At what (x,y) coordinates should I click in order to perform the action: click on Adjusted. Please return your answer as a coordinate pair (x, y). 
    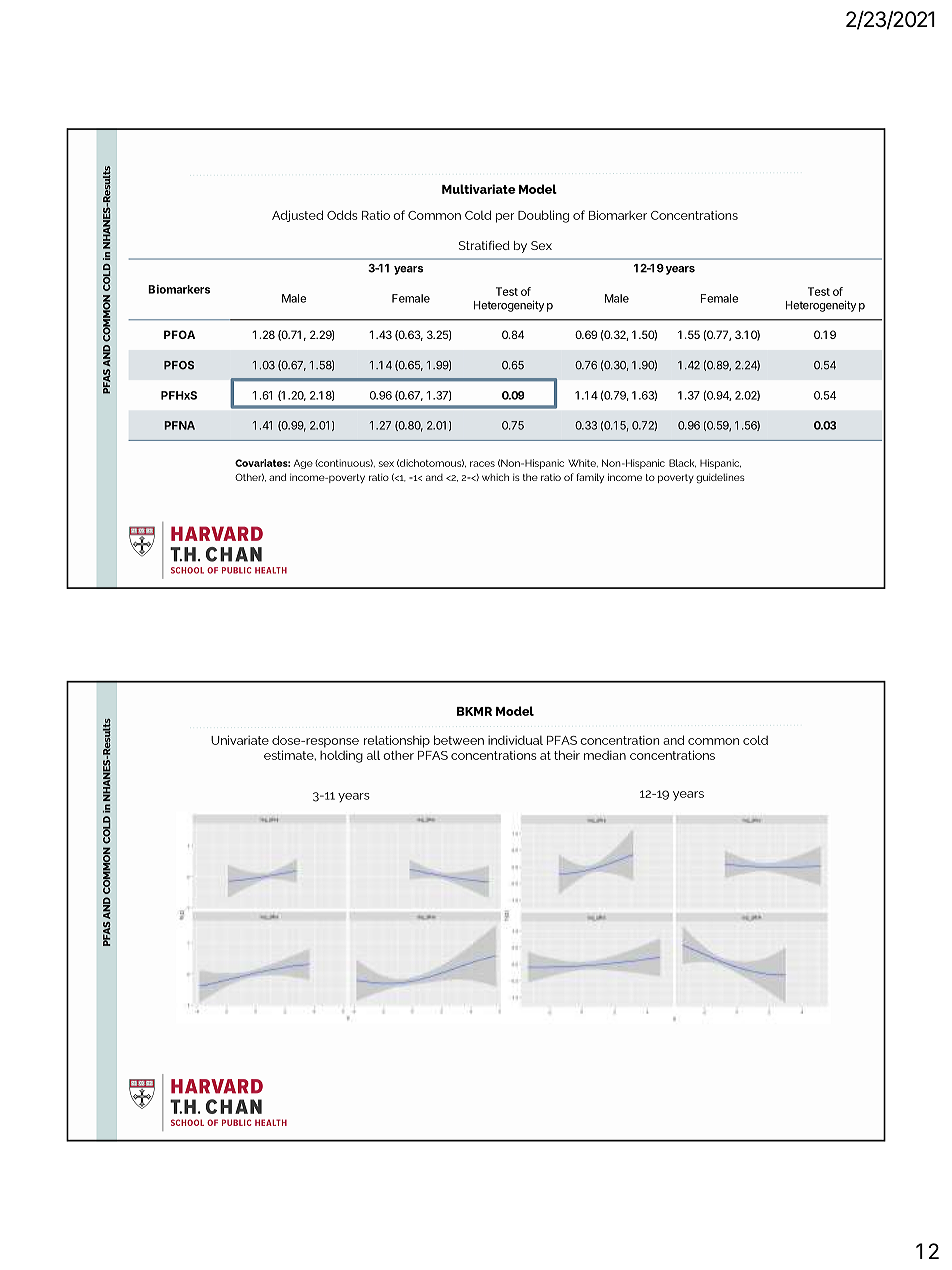
    Looking at the image, I should click on (297, 216).
